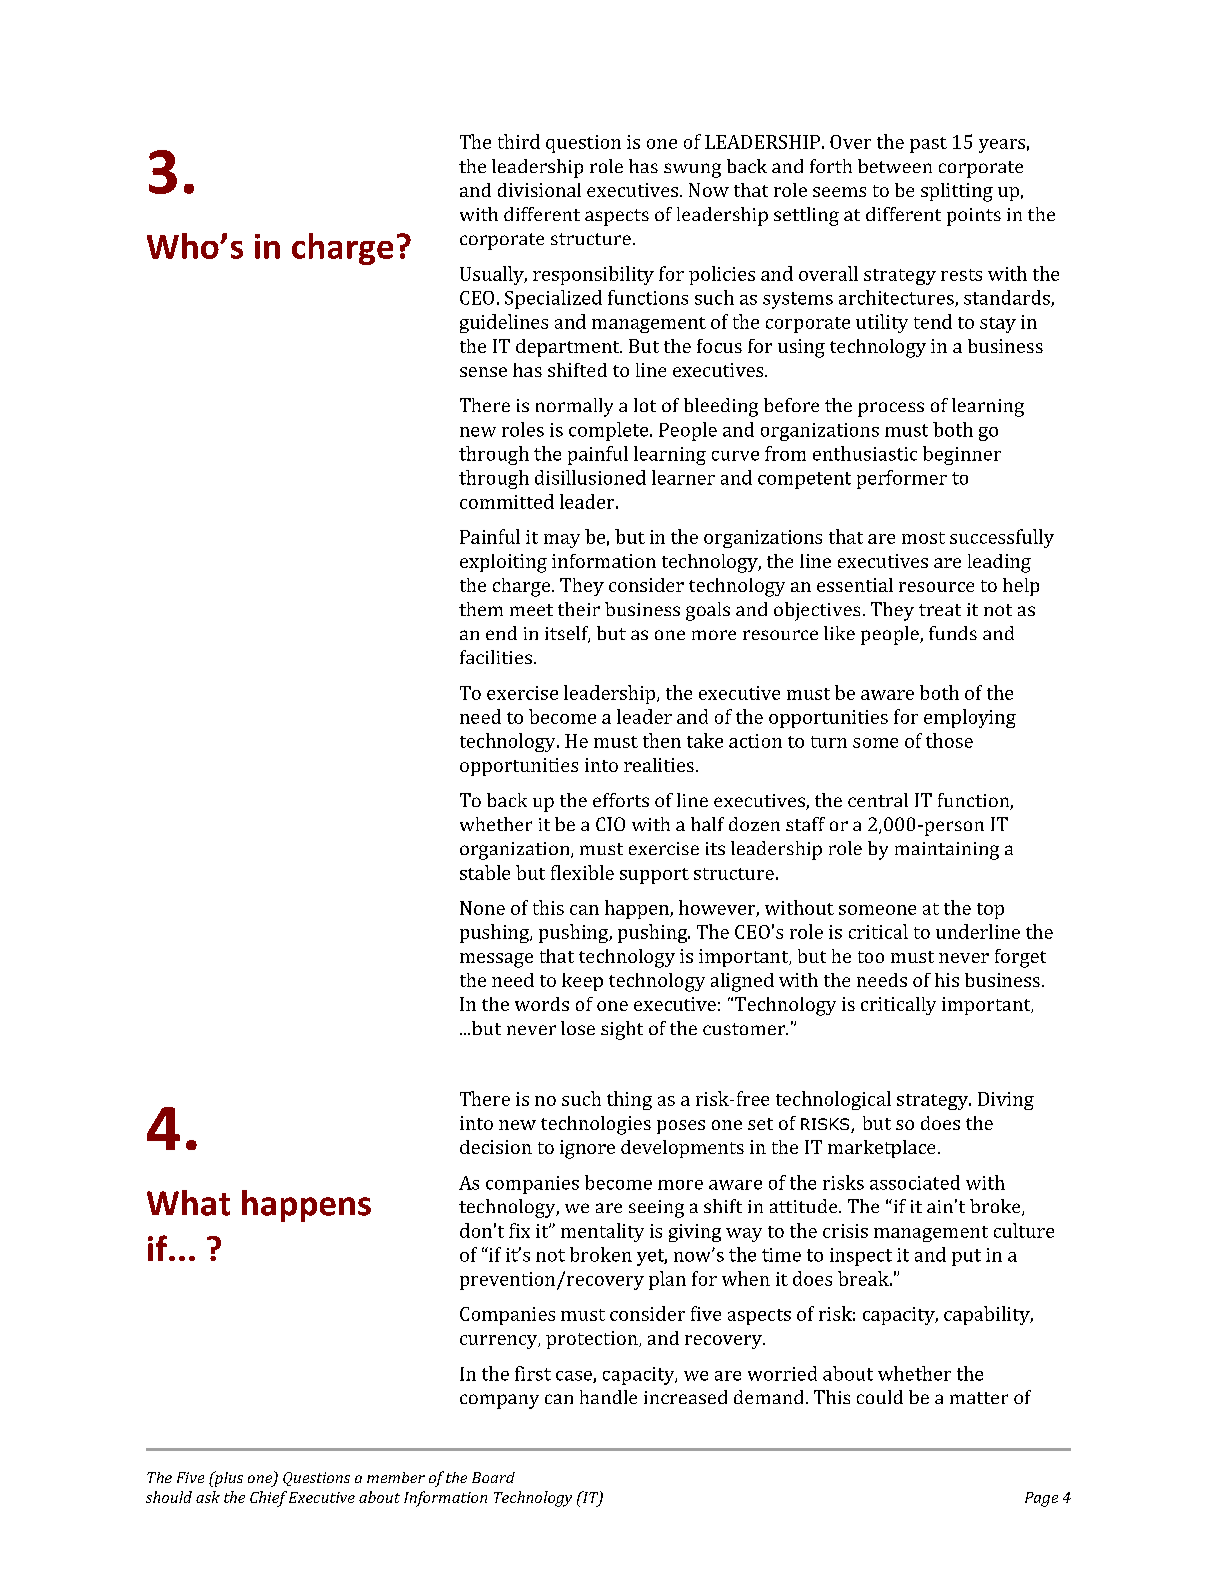 The image size is (1217, 1574). Describe the element at coordinates (519, 141) in the page. I see `third` at that location.
